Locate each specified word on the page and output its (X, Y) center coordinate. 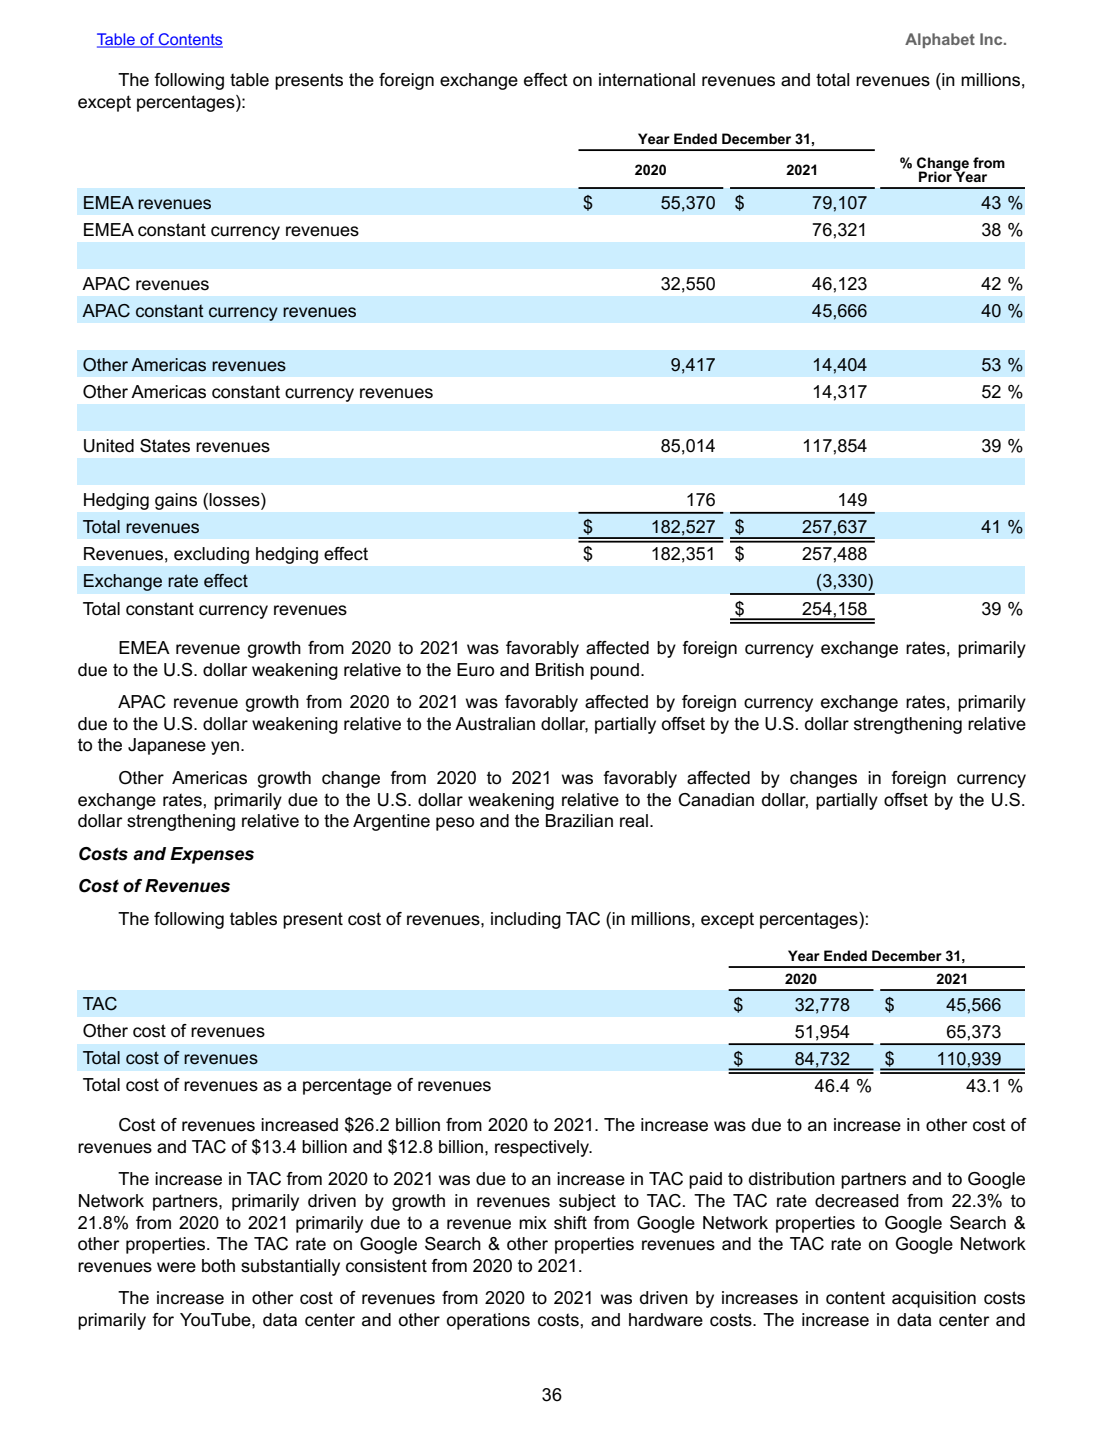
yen (226, 748)
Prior (936, 175)
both (218, 1266)
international (647, 80)
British (560, 670)
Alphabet (940, 40)
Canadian (716, 800)
